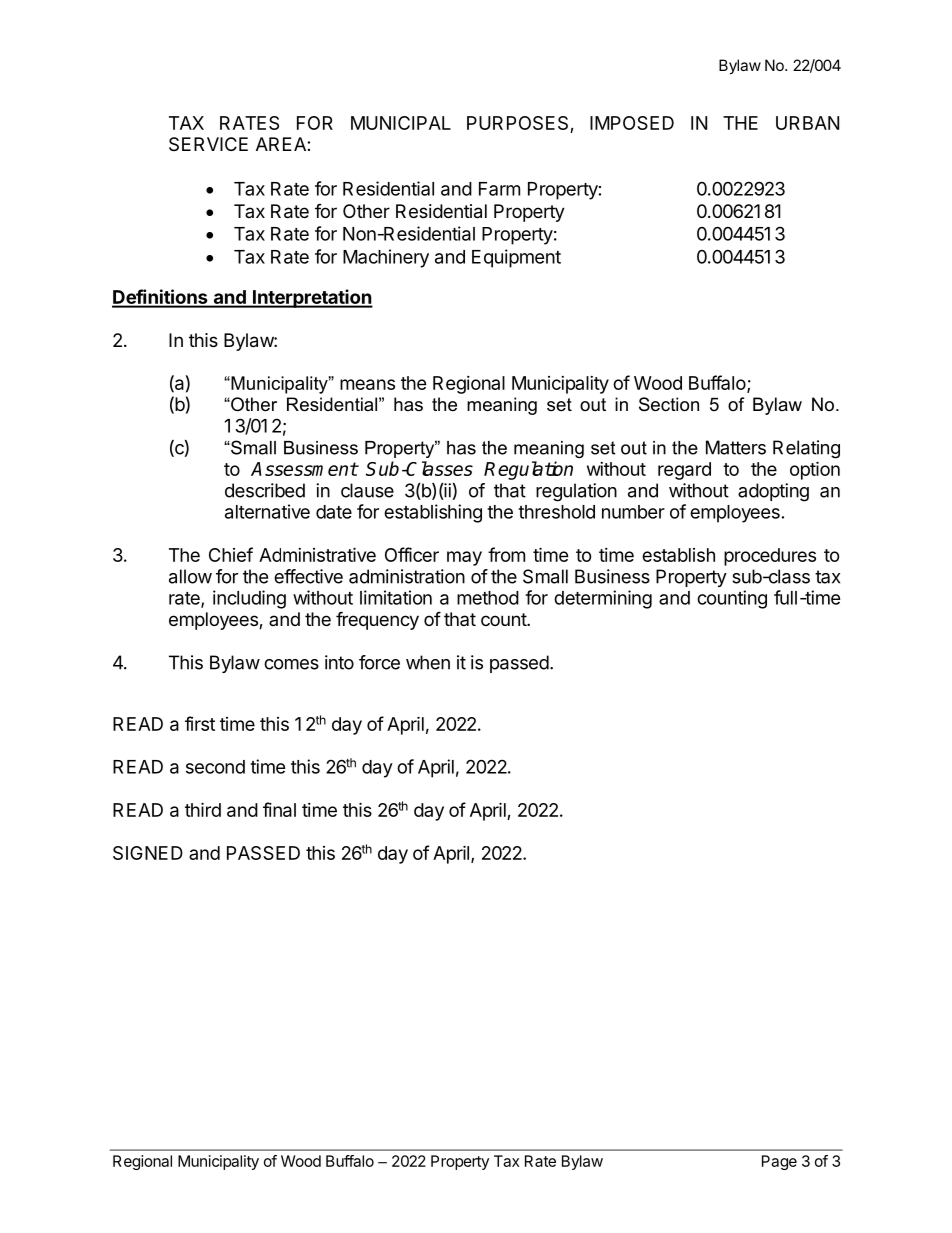  I want to click on determining, so click(603, 599).
